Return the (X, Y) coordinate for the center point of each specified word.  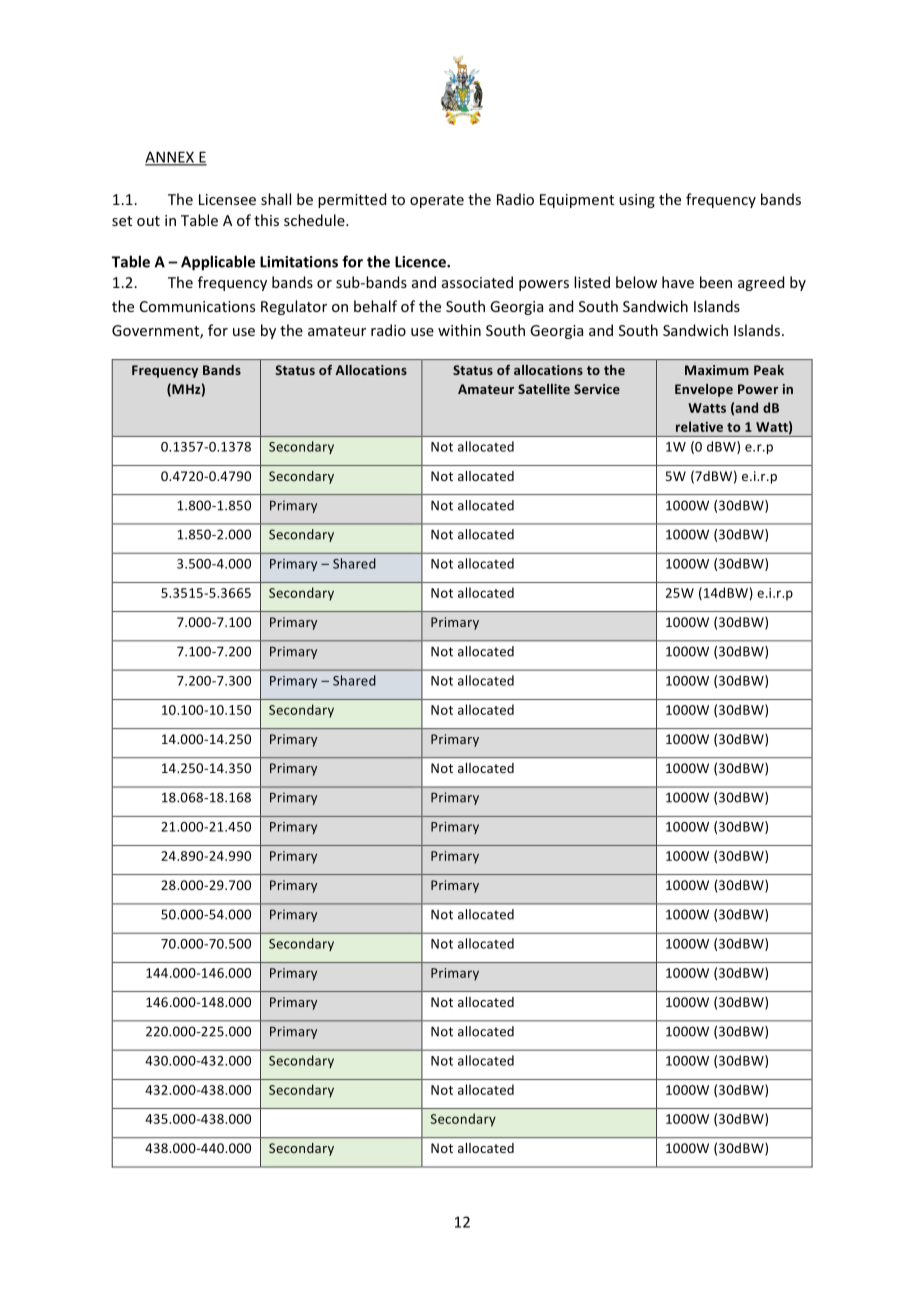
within (459, 330)
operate (437, 201)
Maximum (717, 370)
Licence (421, 262)
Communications (197, 306)
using (637, 201)
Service (597, 389)
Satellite (544, 389)
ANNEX (170, 158)
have (678, 282)
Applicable (218, 263)
